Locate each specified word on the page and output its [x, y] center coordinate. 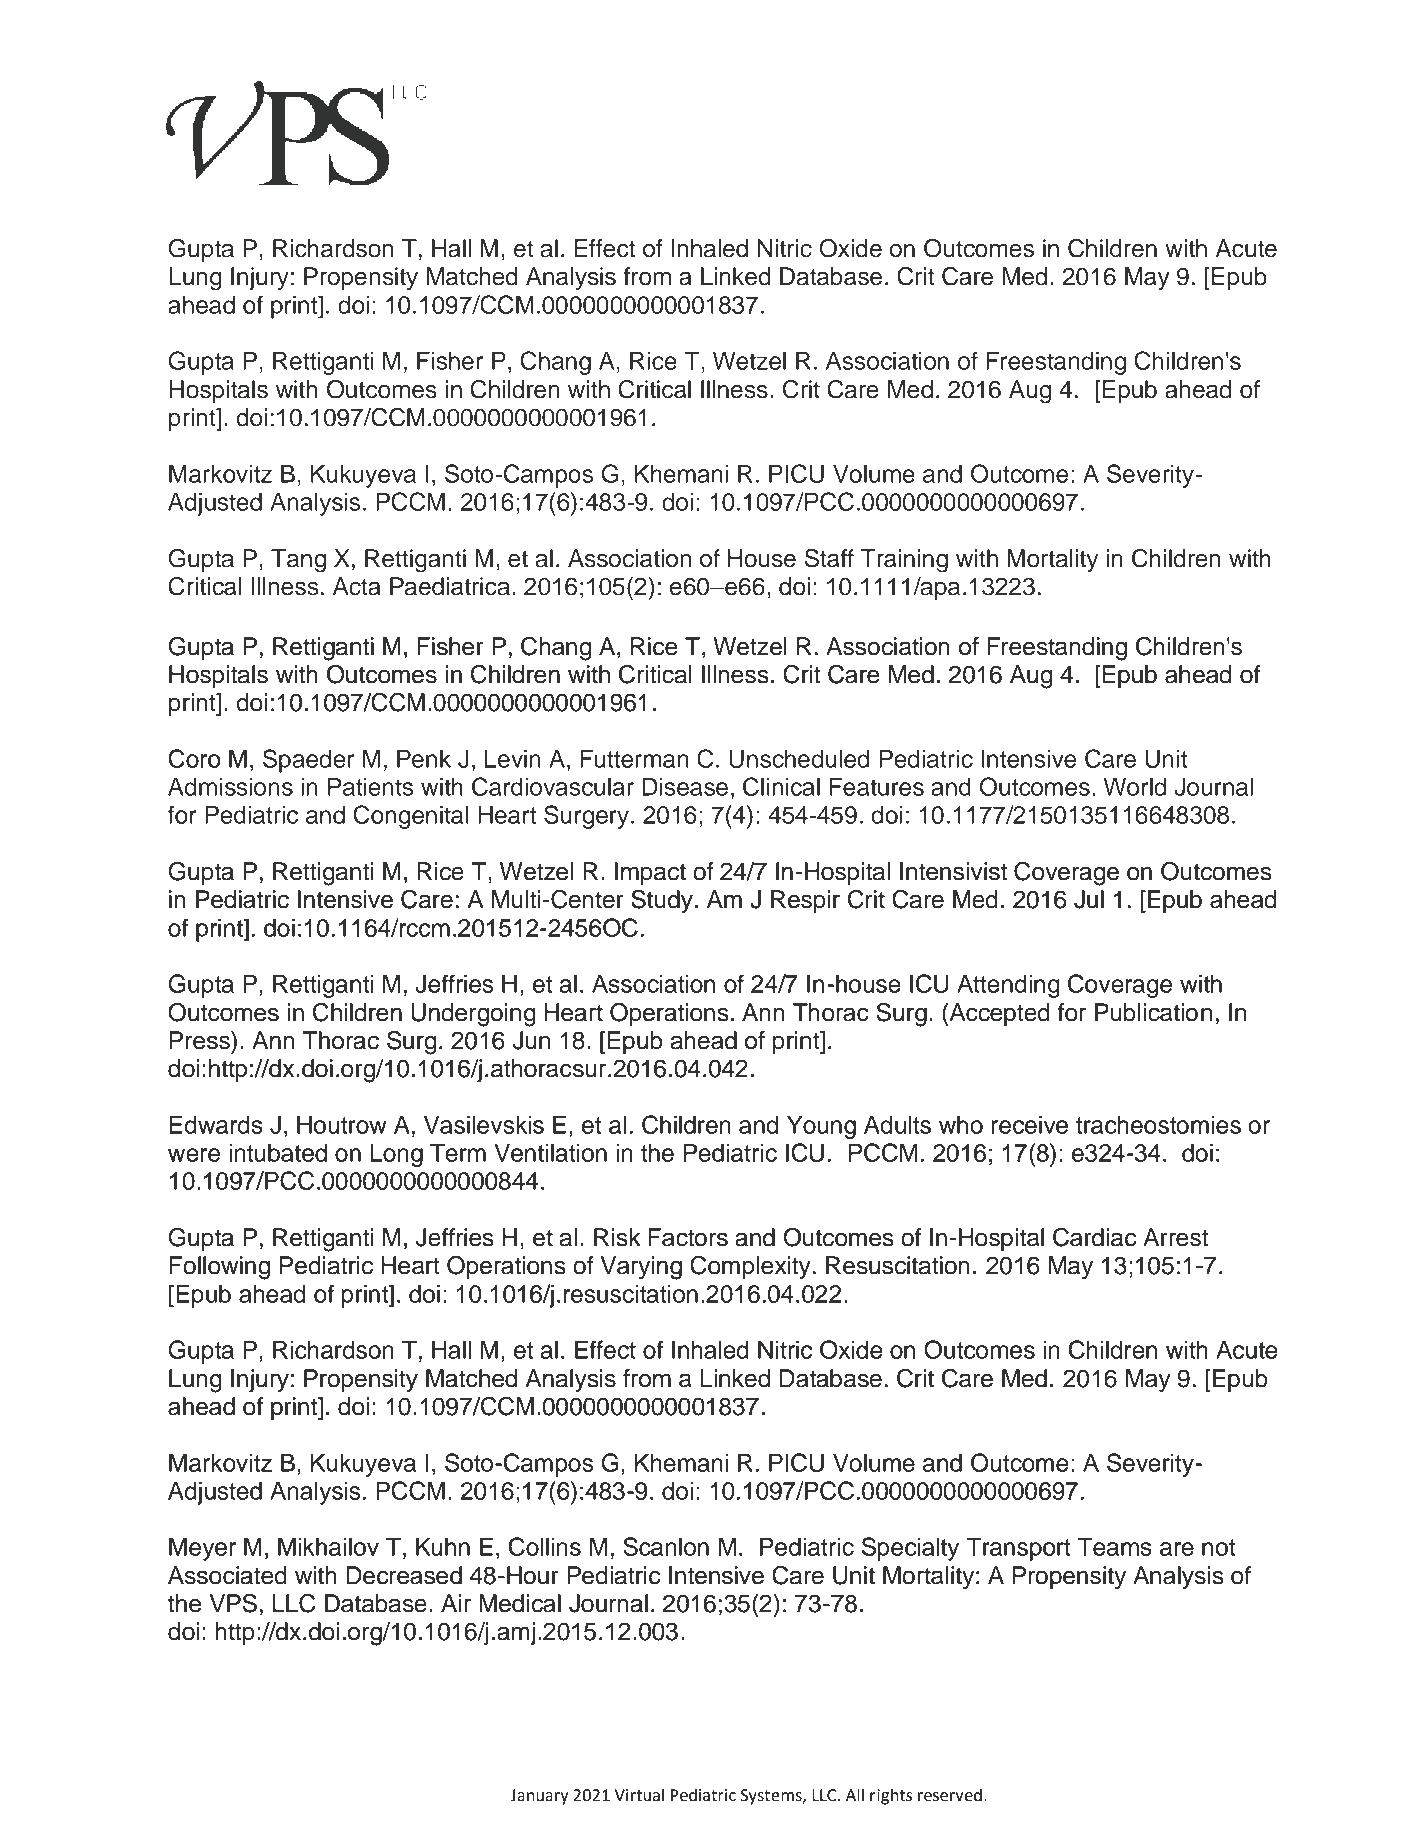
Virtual [639, 1795]
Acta [357, 586]
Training [904, 561]
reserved [950, 1795]
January [540, 1797]
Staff [829, 558]
